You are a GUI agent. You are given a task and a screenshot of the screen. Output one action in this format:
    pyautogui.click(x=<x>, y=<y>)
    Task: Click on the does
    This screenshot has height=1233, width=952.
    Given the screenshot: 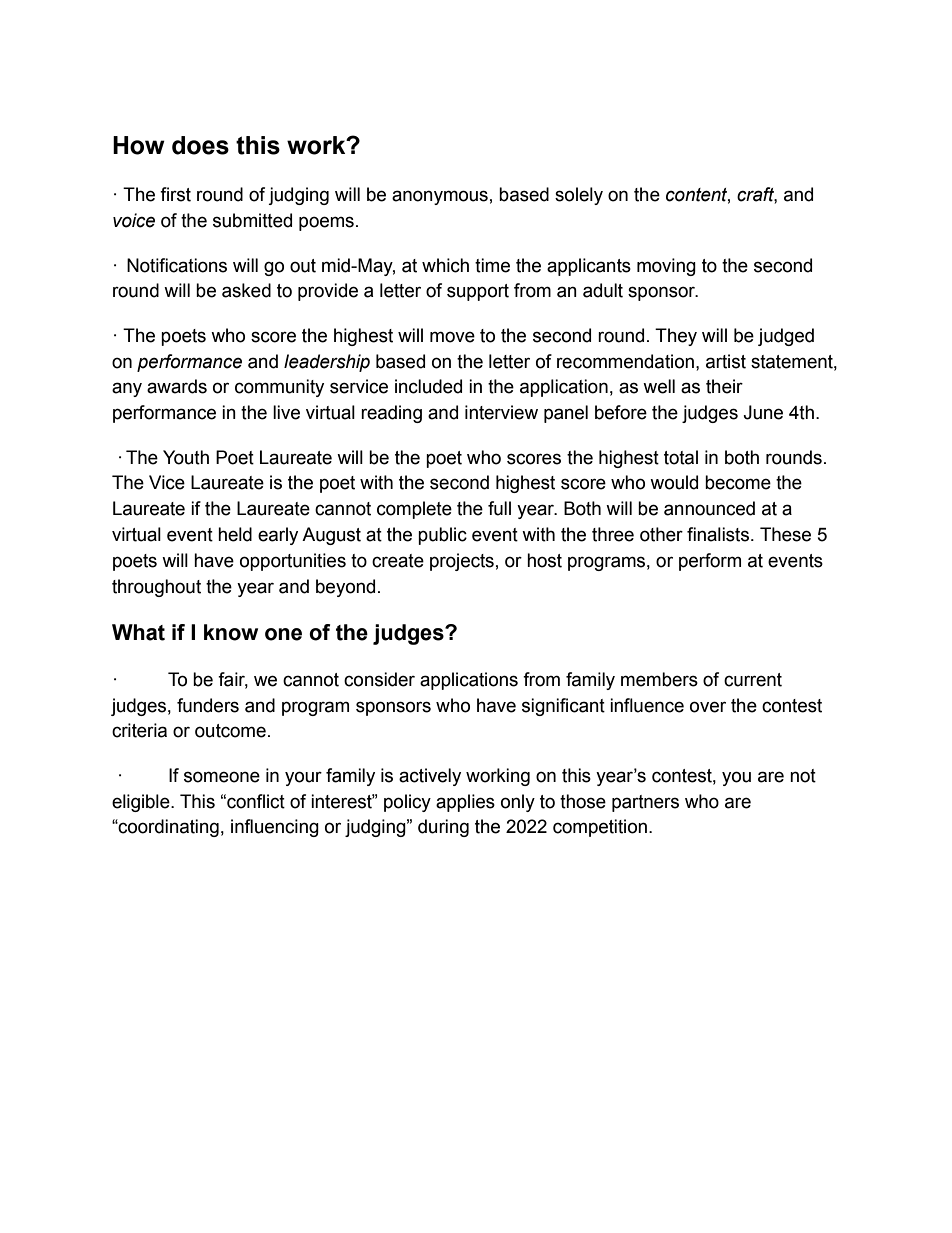 What is the action you would take?
    pyautogui.click(x=200, y=145)
